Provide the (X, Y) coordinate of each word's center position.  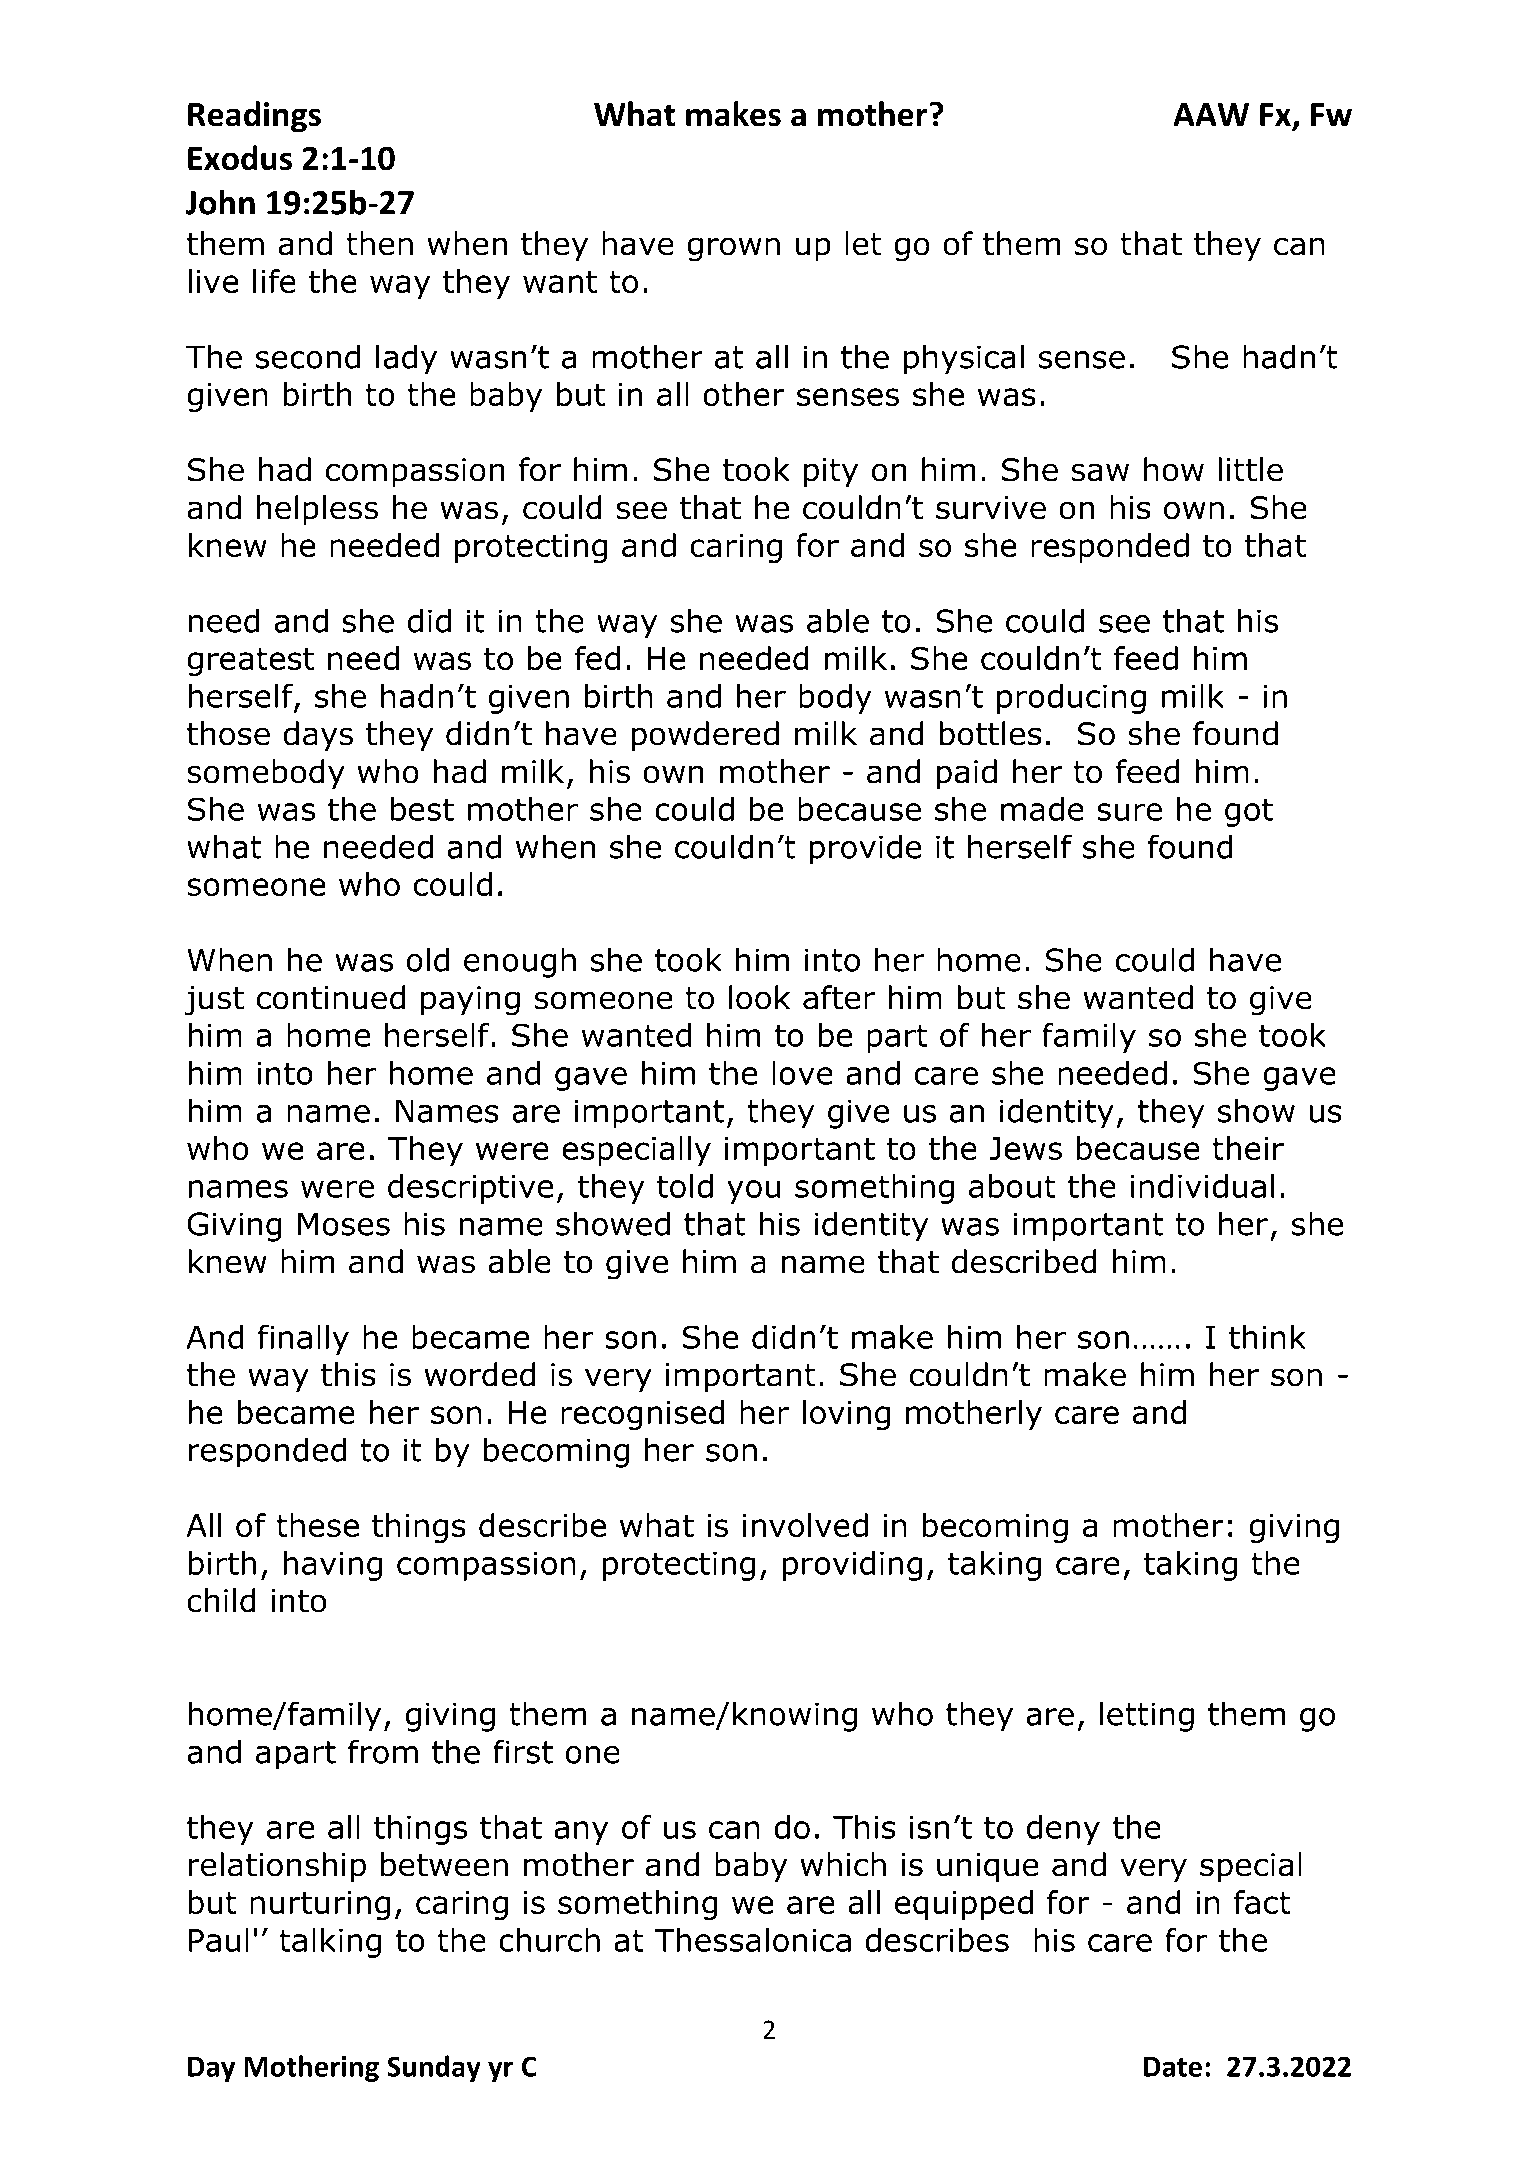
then (379, 243)
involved (805, 1525)
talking (330, 1943)
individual (1202, 1186)
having (332, 1566)
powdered (705, 736)
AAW (1211, 114)
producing (1071, 699)
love (802, 1073)
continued (331, 997)
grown (733, 249)
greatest (250, 662)
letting (1147, 1716)
